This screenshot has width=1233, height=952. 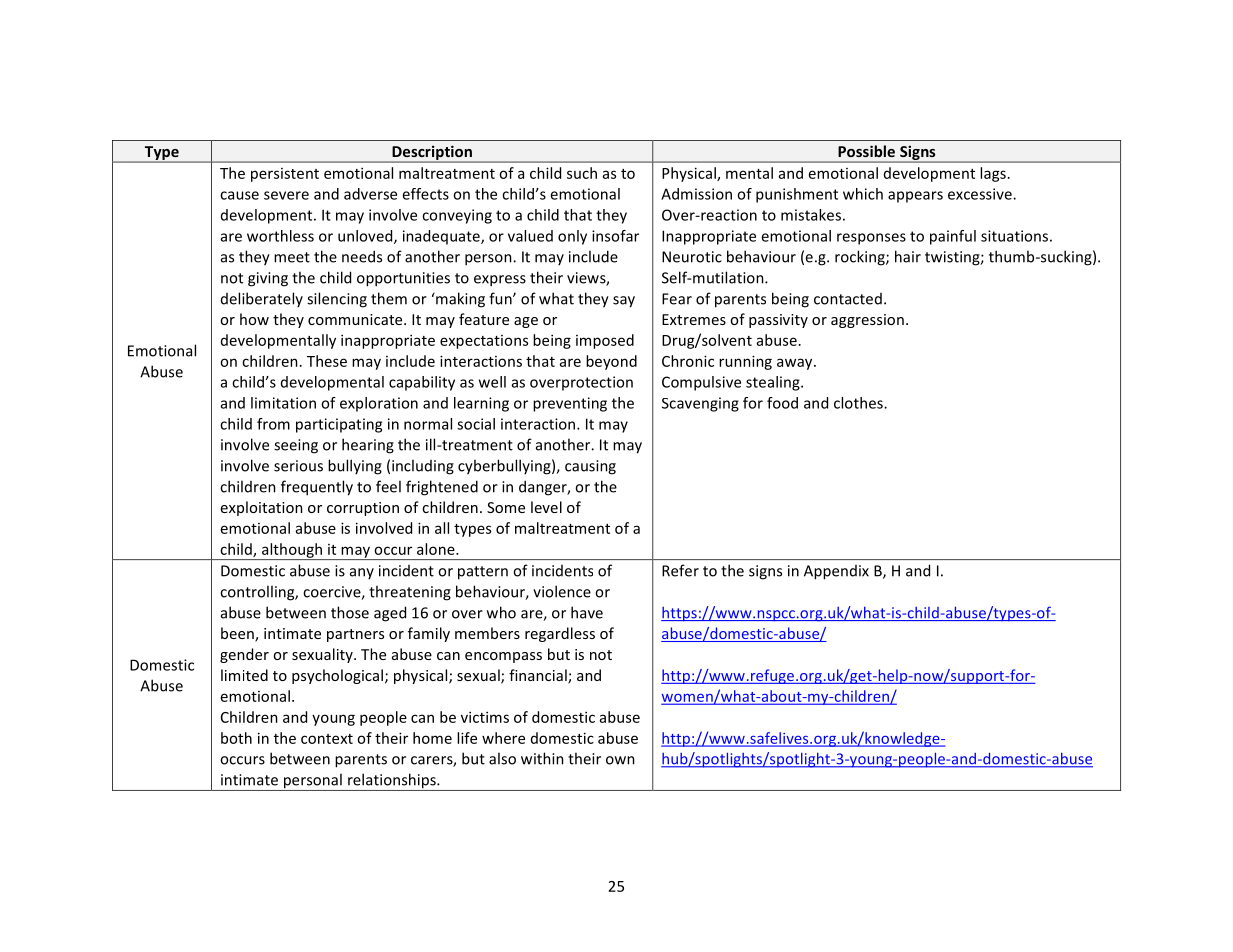 I want to click on clothes, so click(x=859, y=403).
